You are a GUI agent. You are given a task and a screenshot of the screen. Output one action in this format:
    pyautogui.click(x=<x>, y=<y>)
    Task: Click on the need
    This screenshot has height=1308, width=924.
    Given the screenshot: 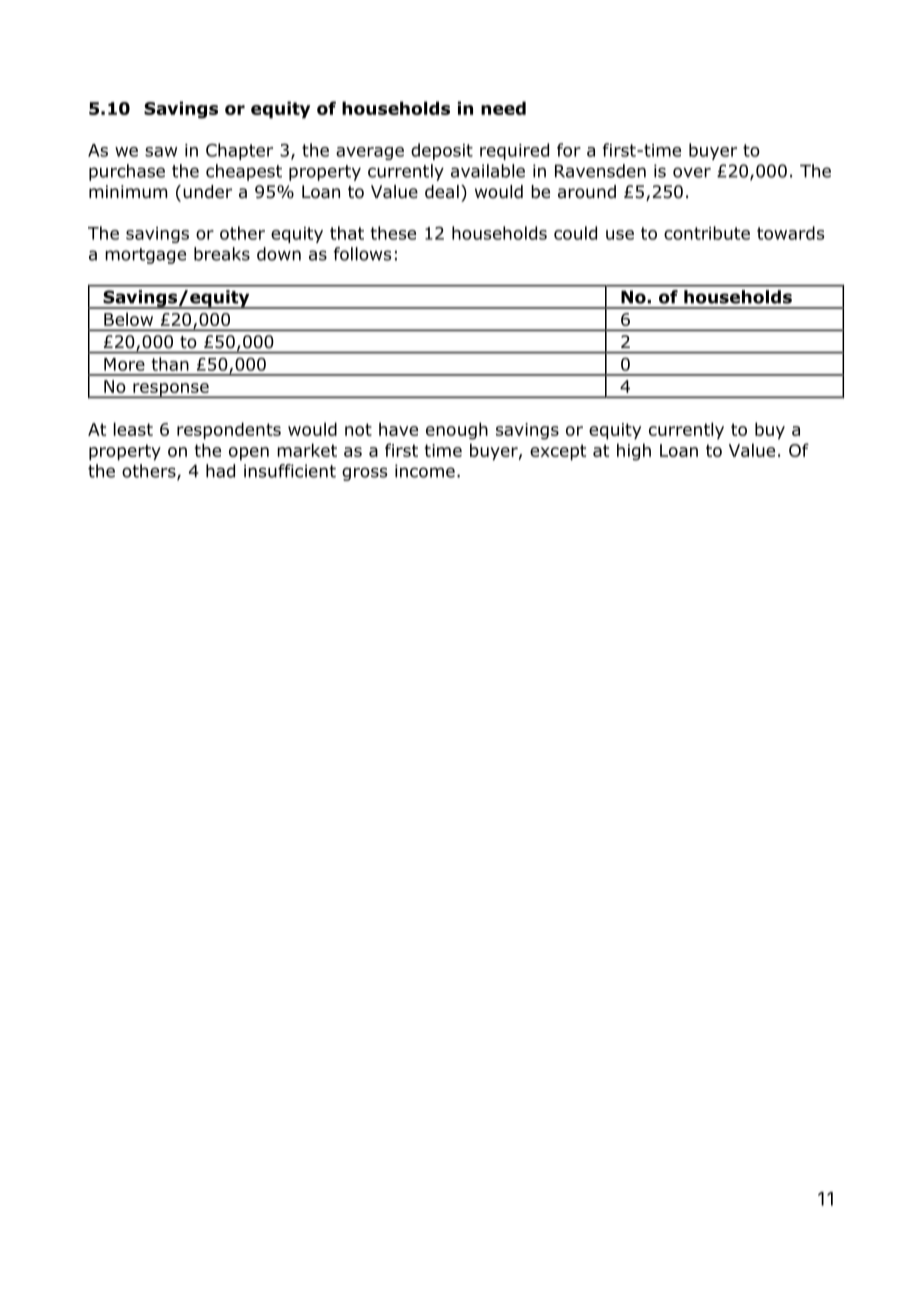 What is the action you would take?
    pyautogui.click(x=503, y=108)
